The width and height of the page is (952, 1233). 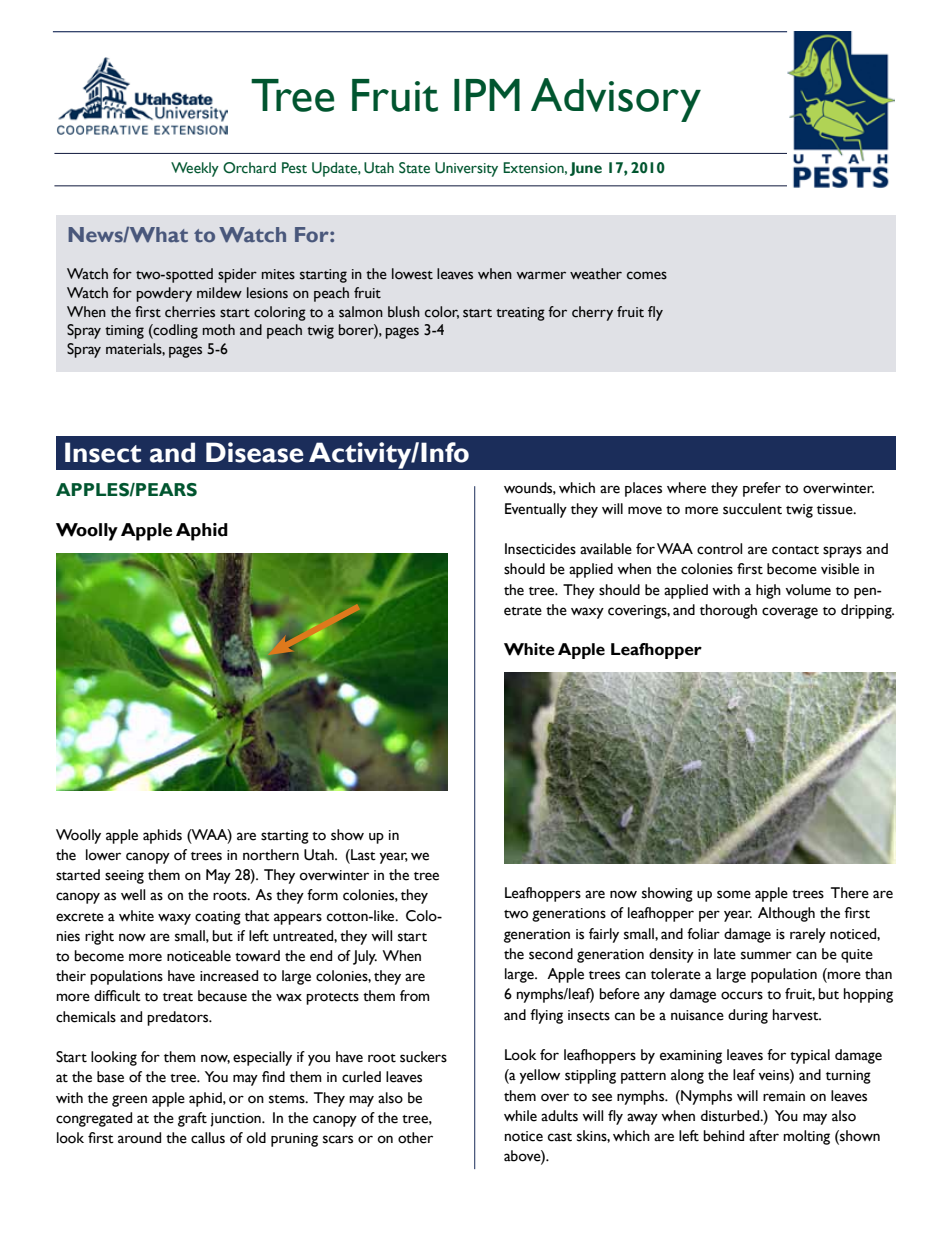 I want to click on Disease, so click(x=254, y=452).
